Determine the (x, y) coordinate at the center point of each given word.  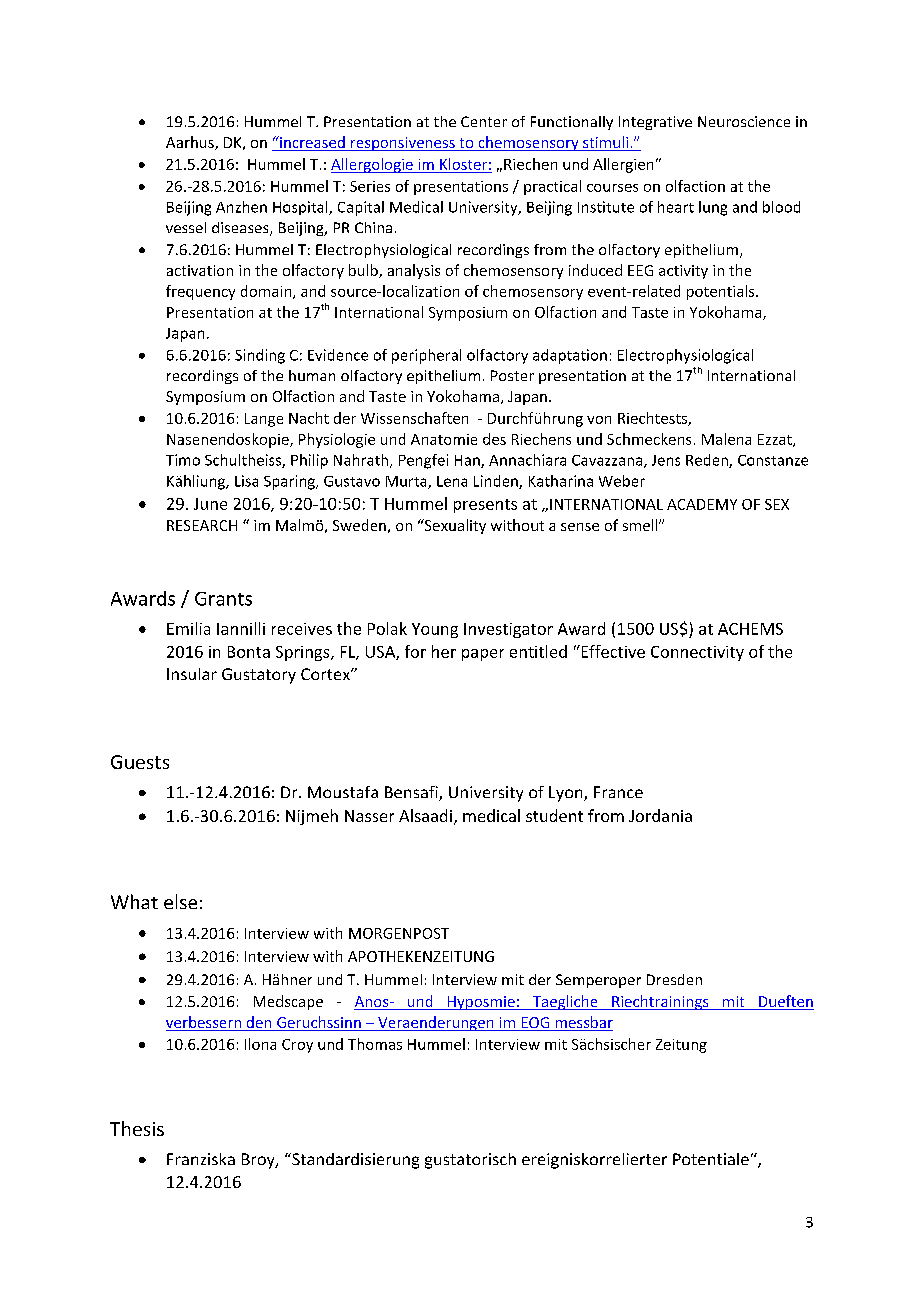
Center (484, 121)
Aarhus (191, 143)
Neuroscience (744, 121)
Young (435, 630)
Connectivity (697, 653)
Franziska (201, 1159)
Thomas (375, 1044)
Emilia (188, 628)
